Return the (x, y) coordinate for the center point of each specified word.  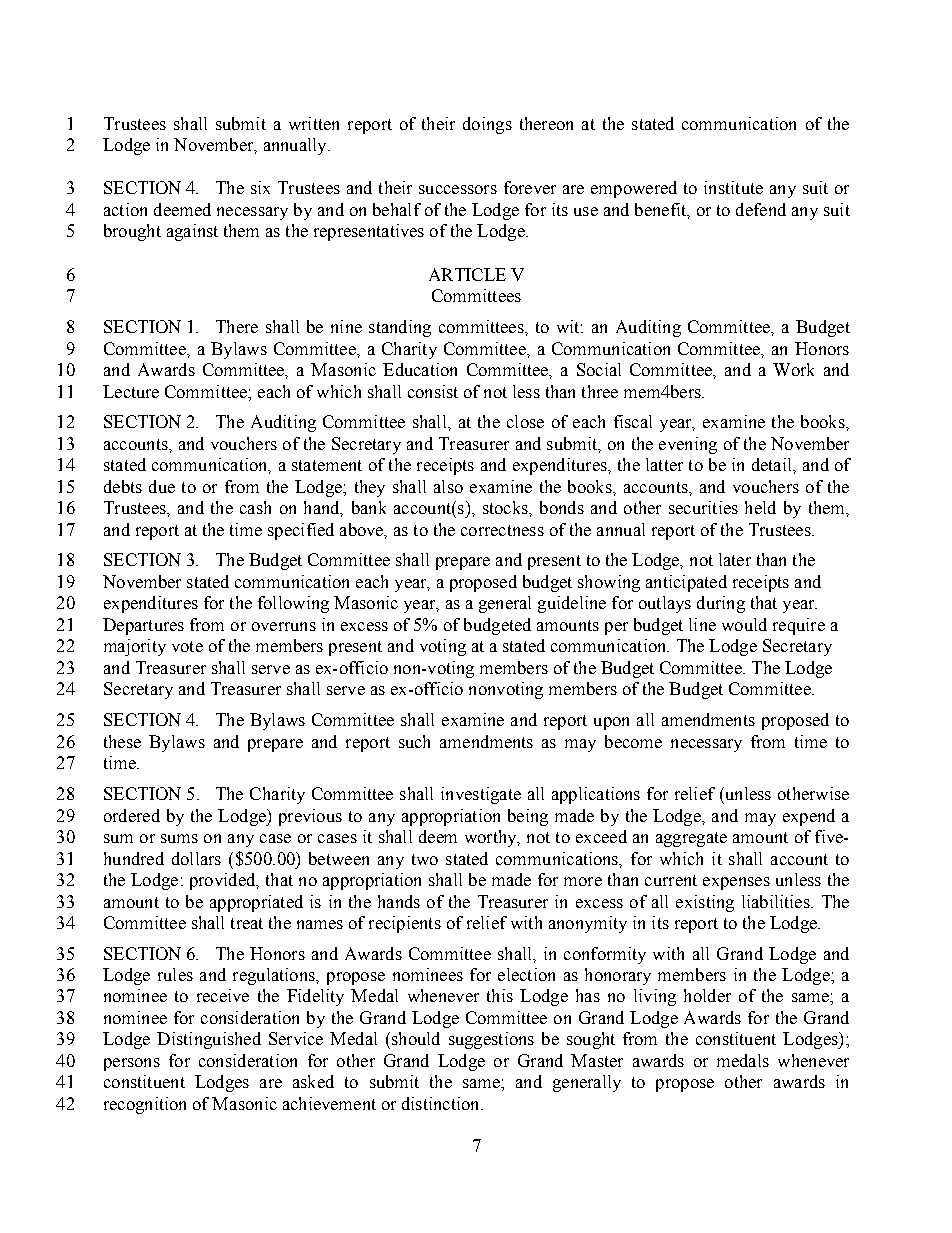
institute (733, 187)
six (260, 187)
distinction (442, 1103)
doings (487, 125)
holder (707, 995)
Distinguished (209, 1040)
